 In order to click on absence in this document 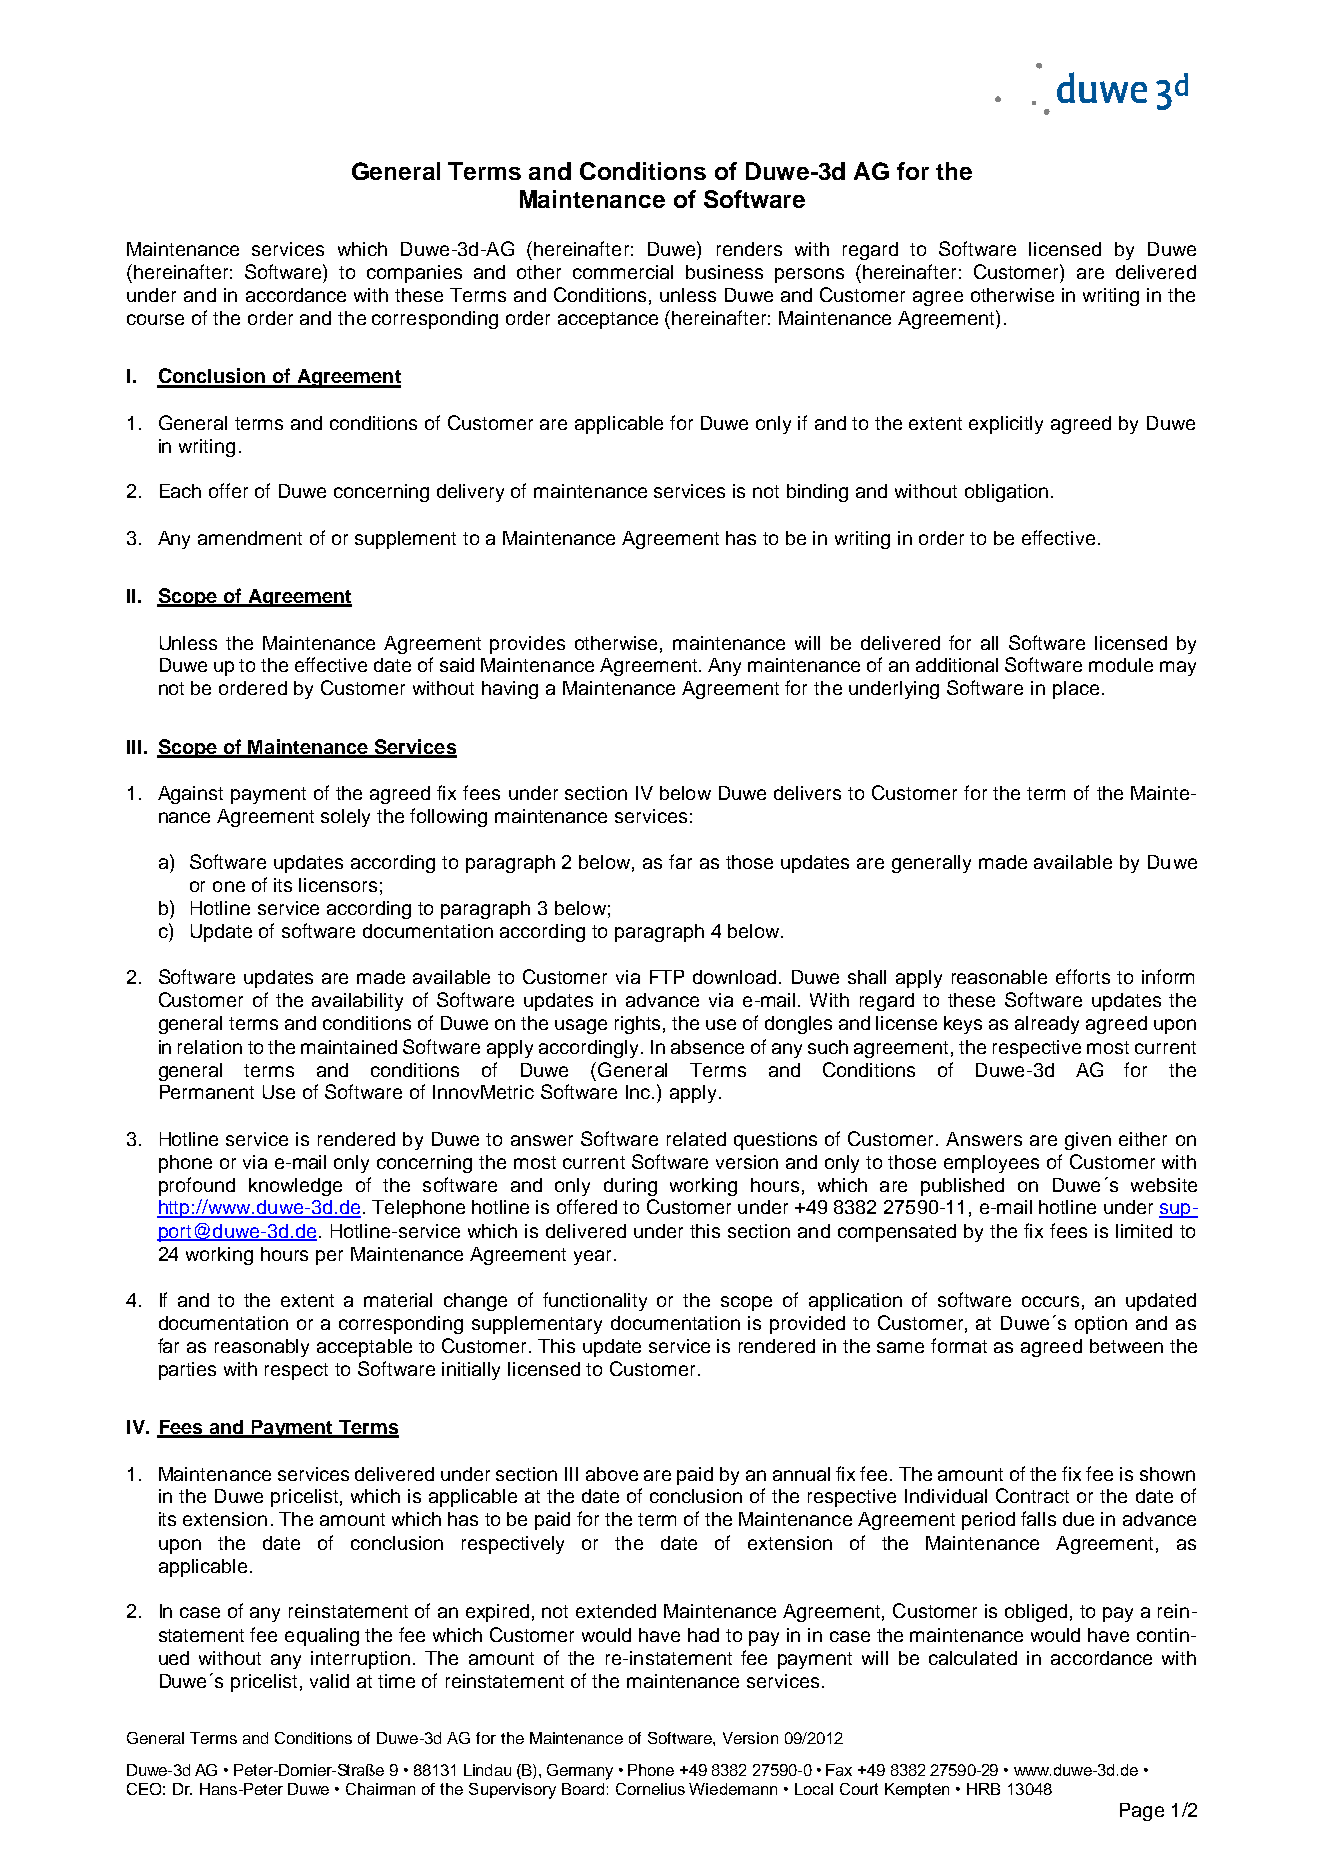, I will do `click(707, 1047)`.
